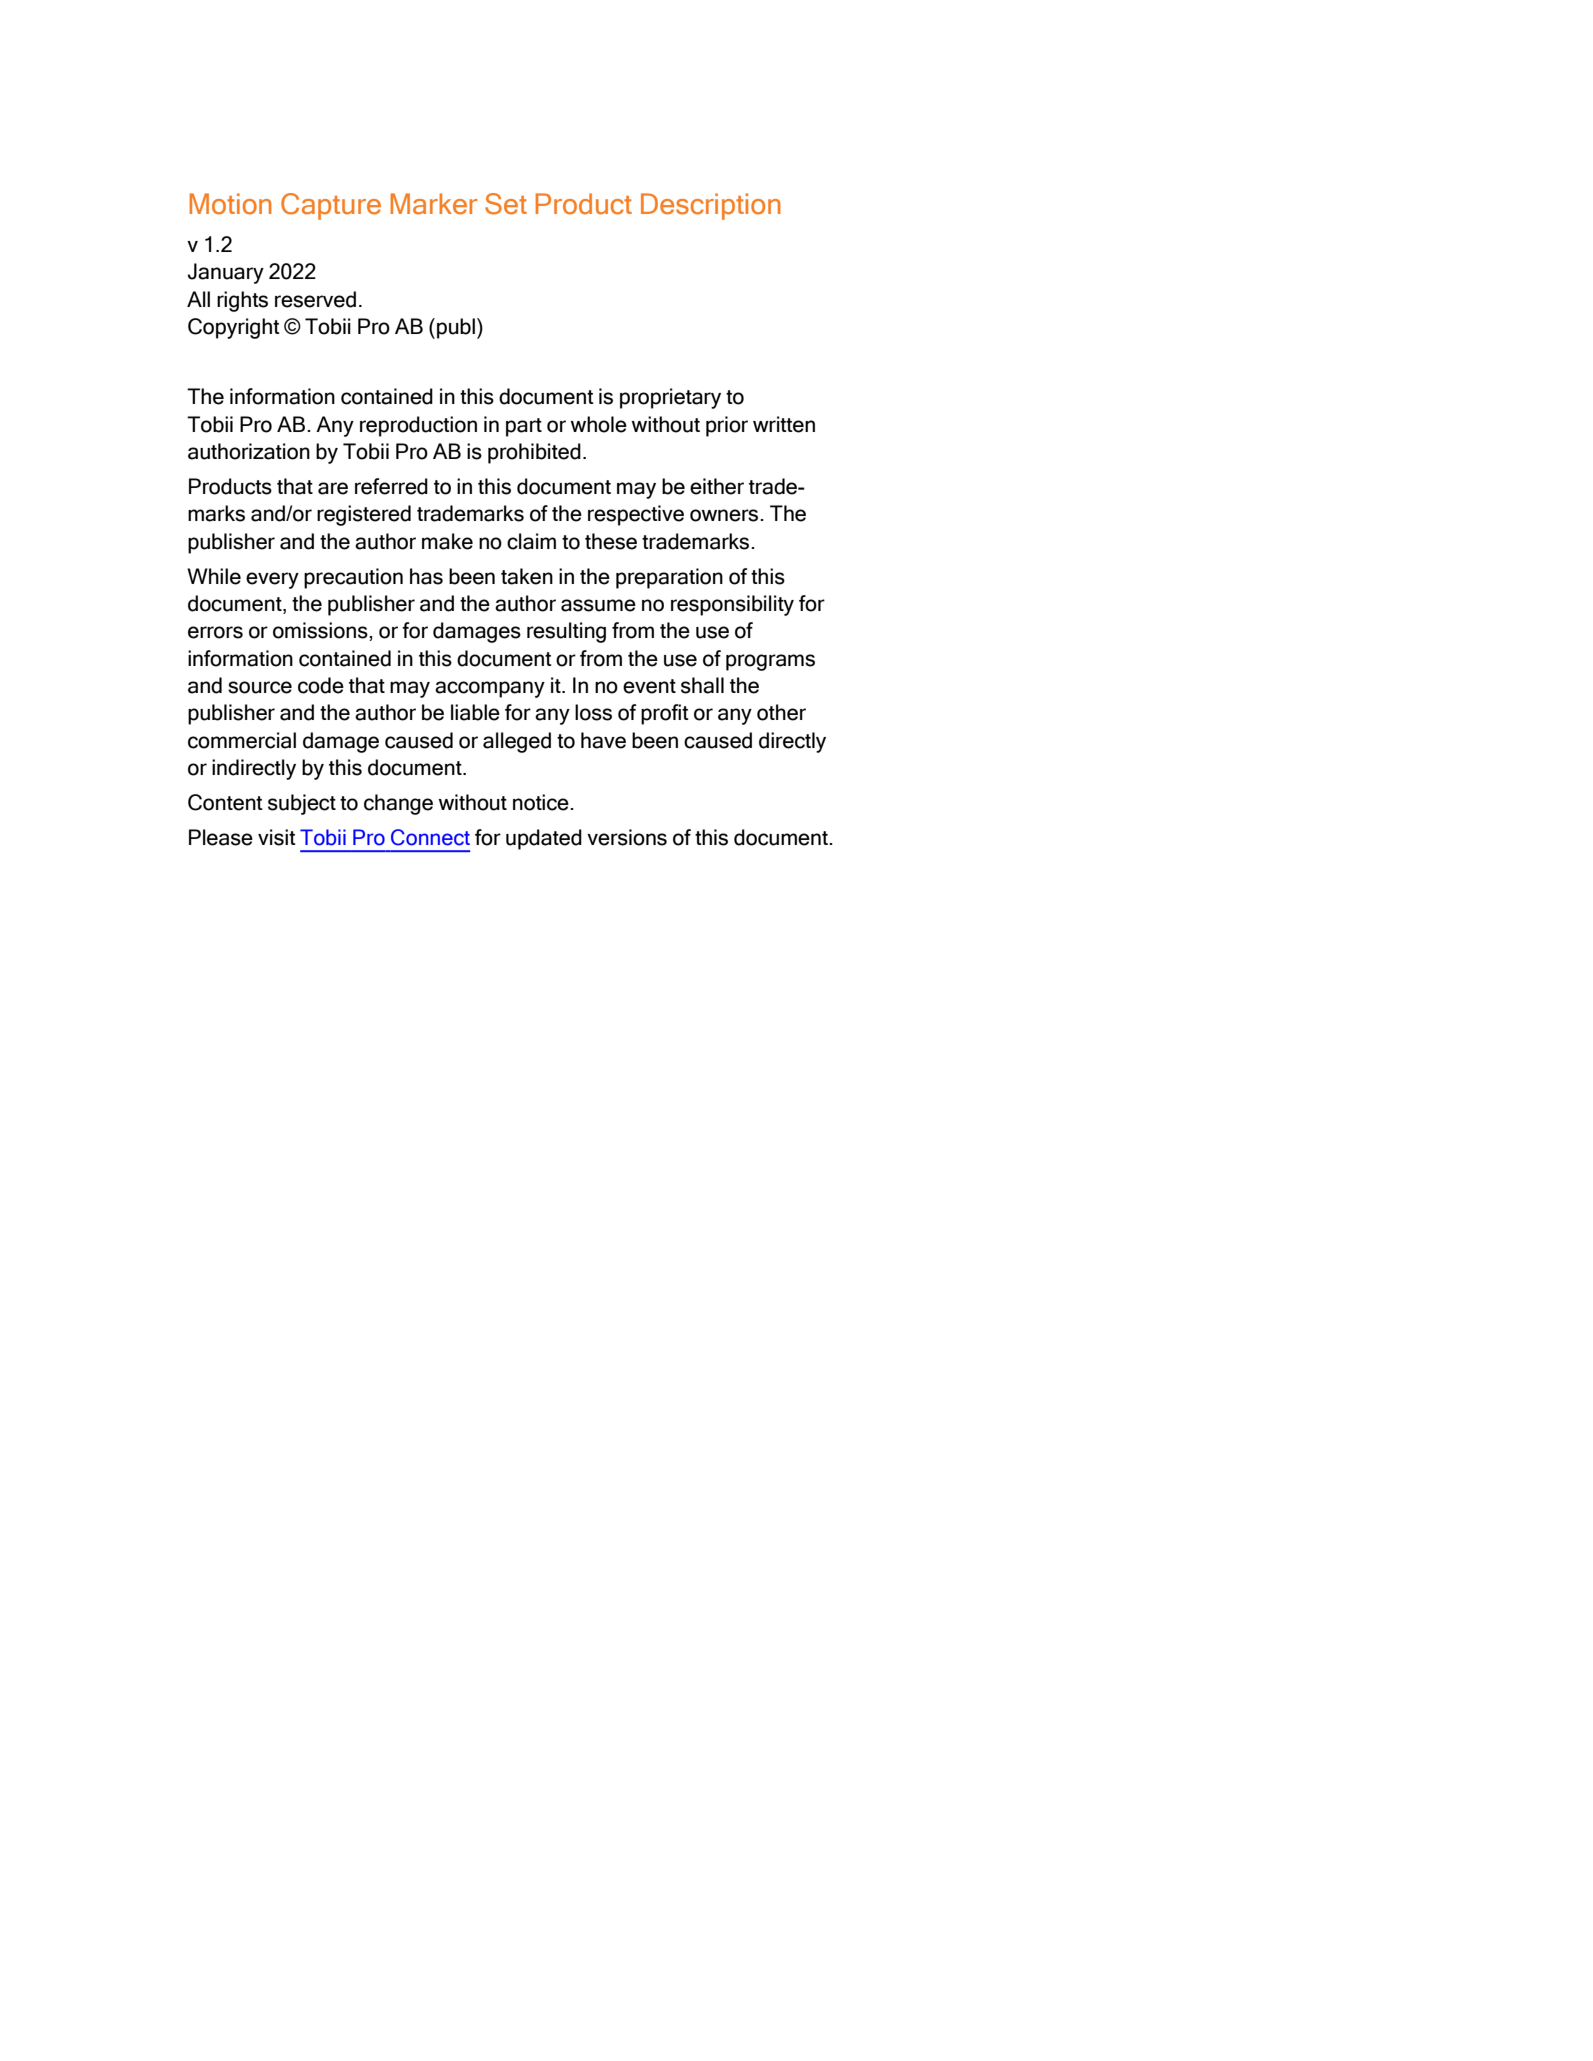 This document has width=1593, height=2061. What do you see at coordinates (711, 206) in the document?
I see `Description` at bounding box center [711, 206].
